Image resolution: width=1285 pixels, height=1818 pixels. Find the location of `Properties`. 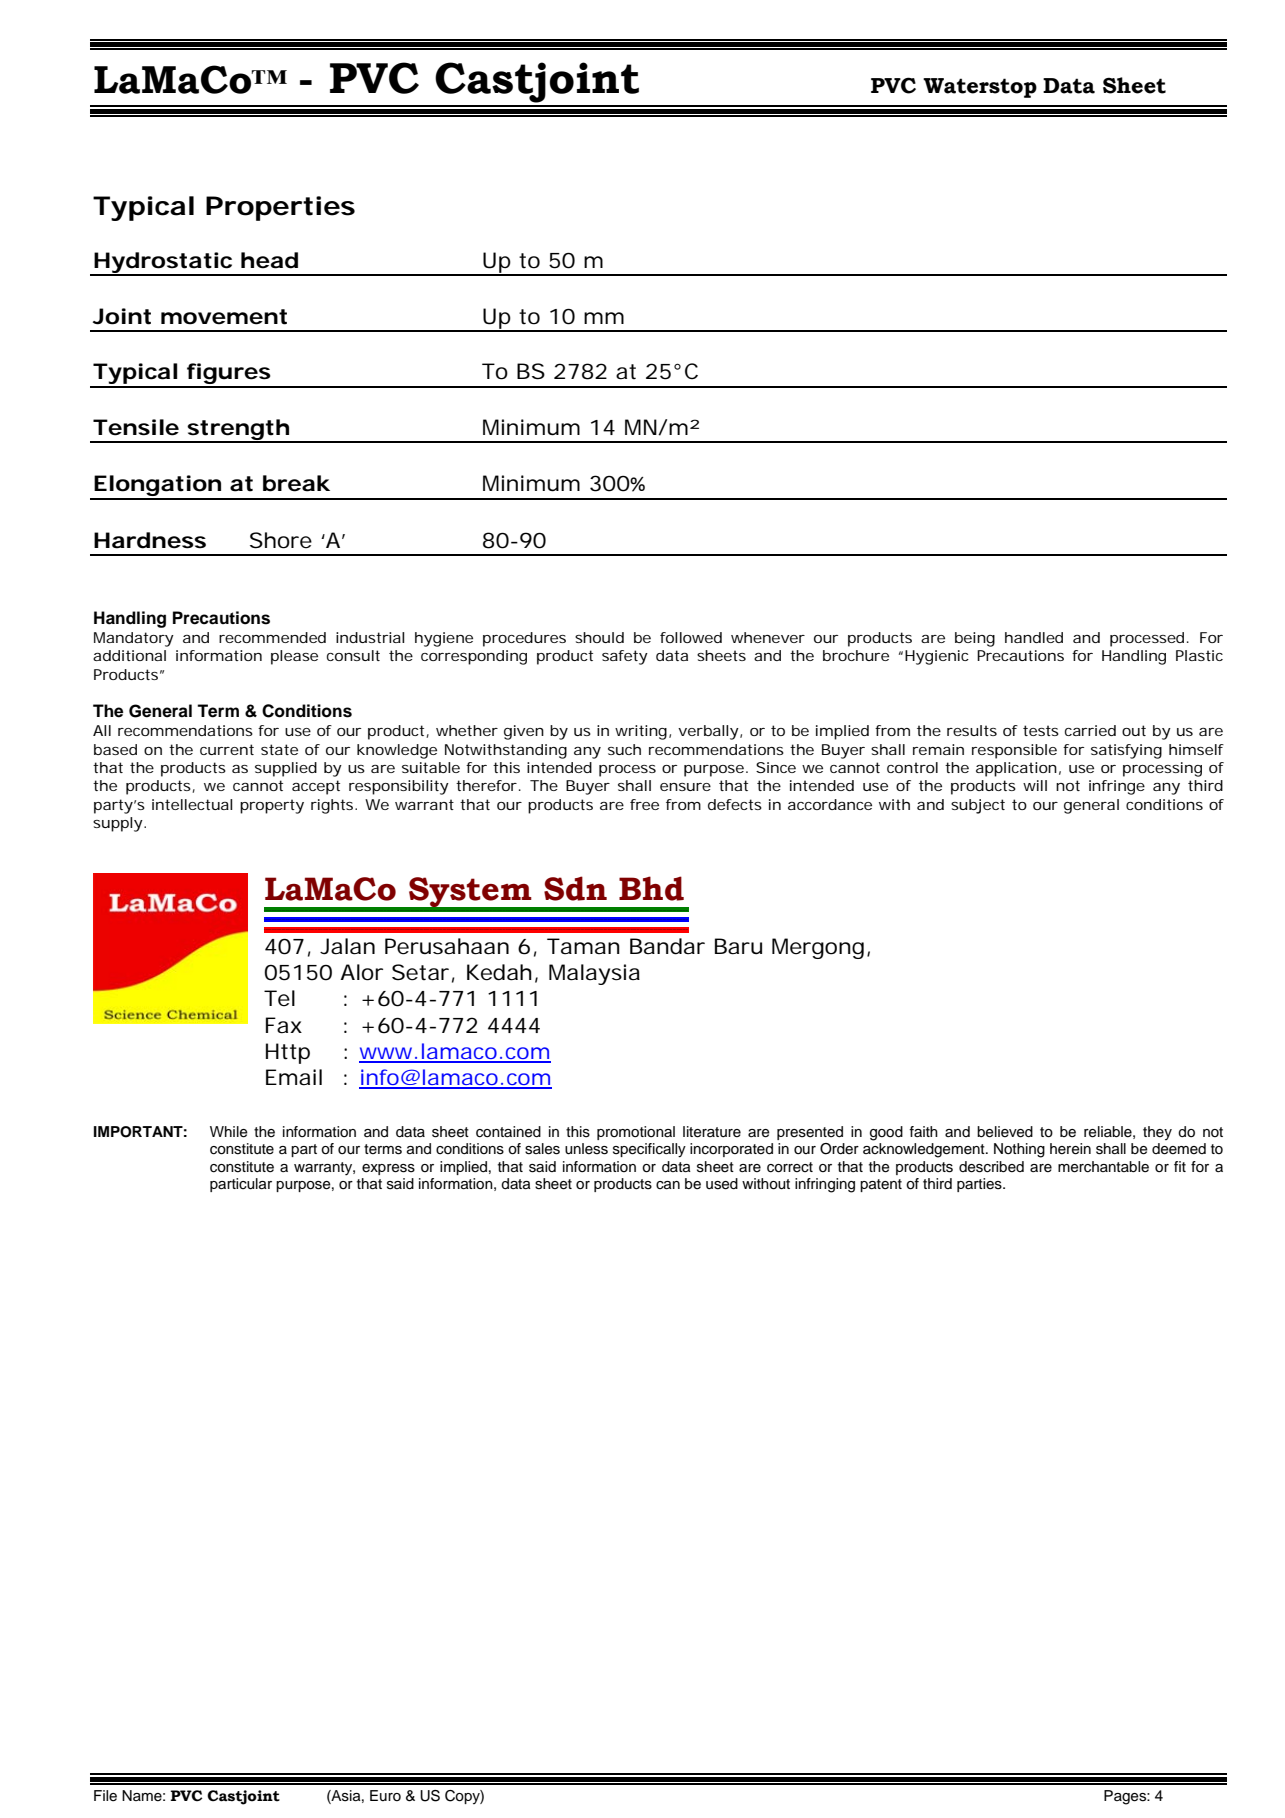

Properties is located at coordinates (280, 208).
